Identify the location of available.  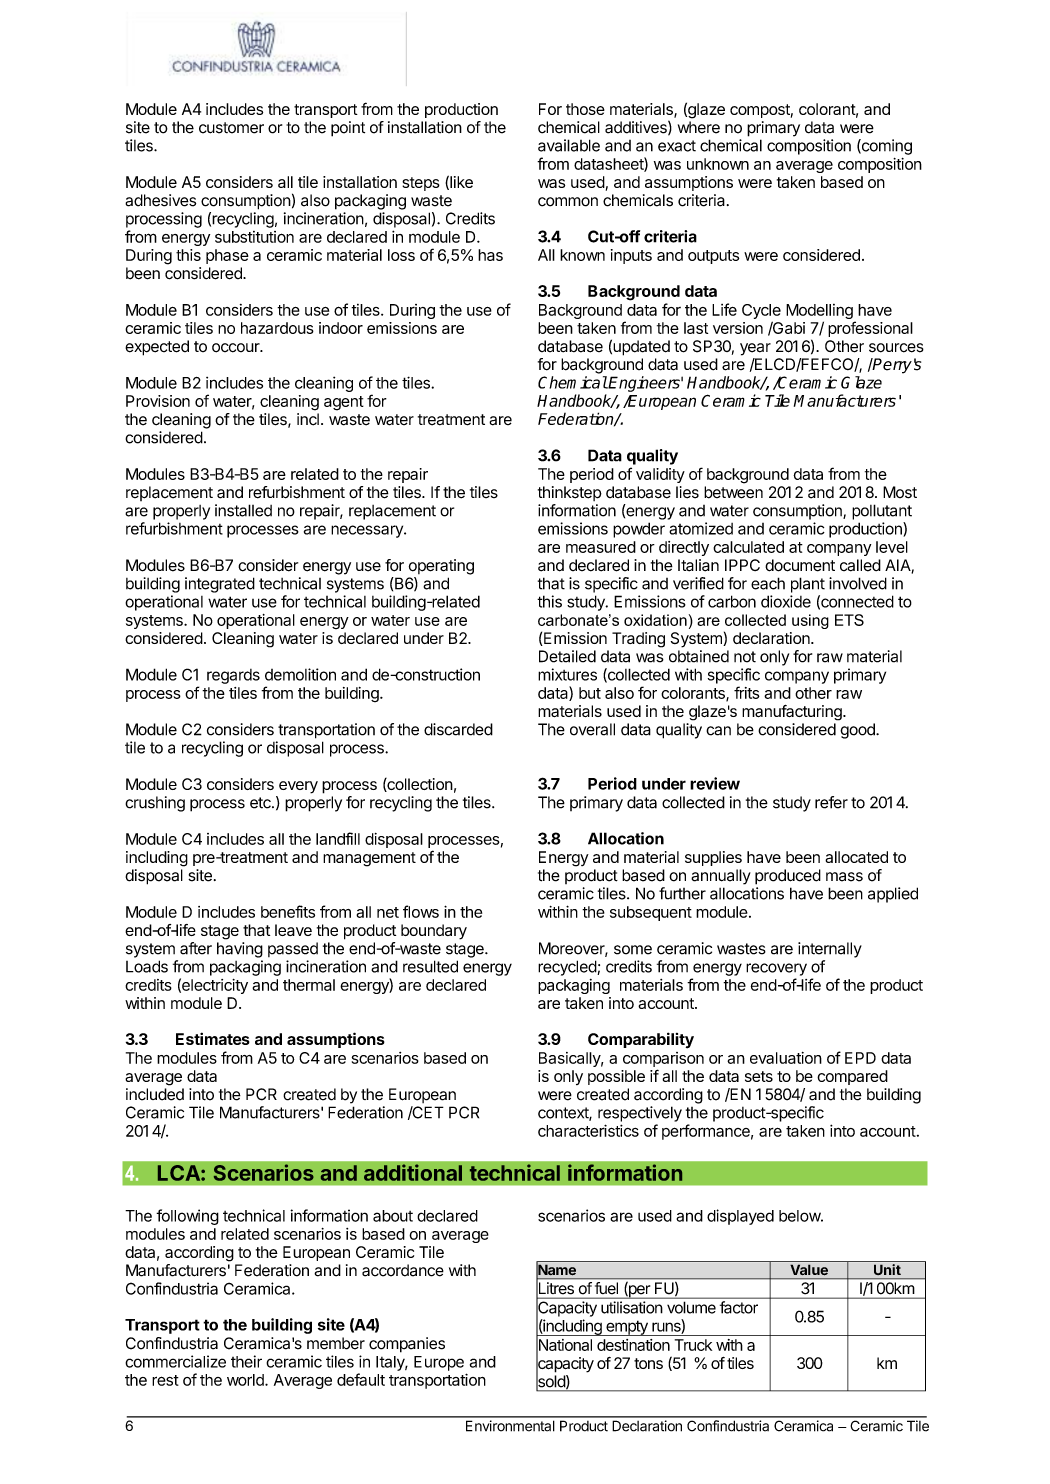
(569, 145).
